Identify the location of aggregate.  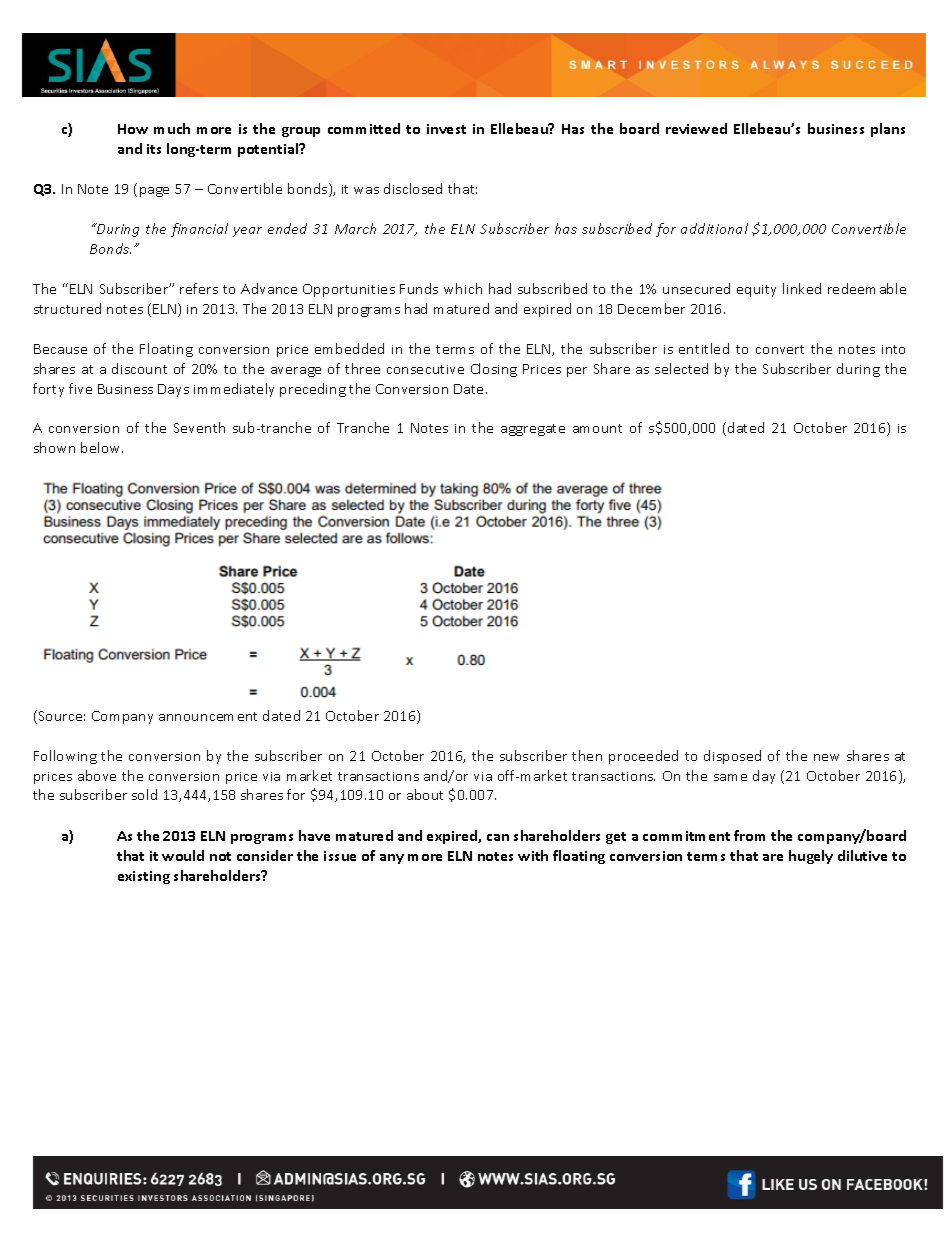
(533, 430).
